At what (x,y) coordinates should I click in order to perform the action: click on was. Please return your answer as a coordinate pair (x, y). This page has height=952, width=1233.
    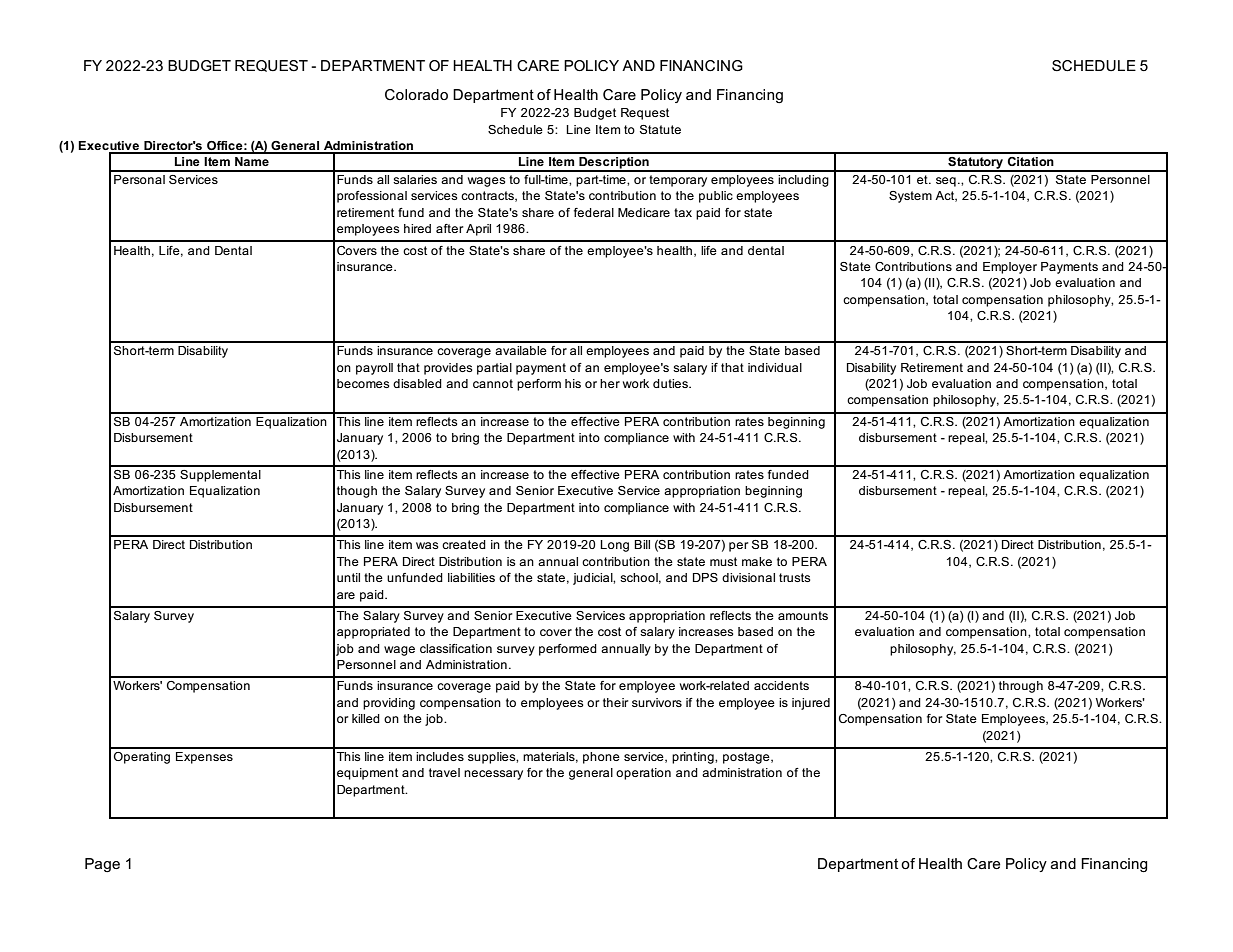
    Looking at the image, I should click on (427, 545).
